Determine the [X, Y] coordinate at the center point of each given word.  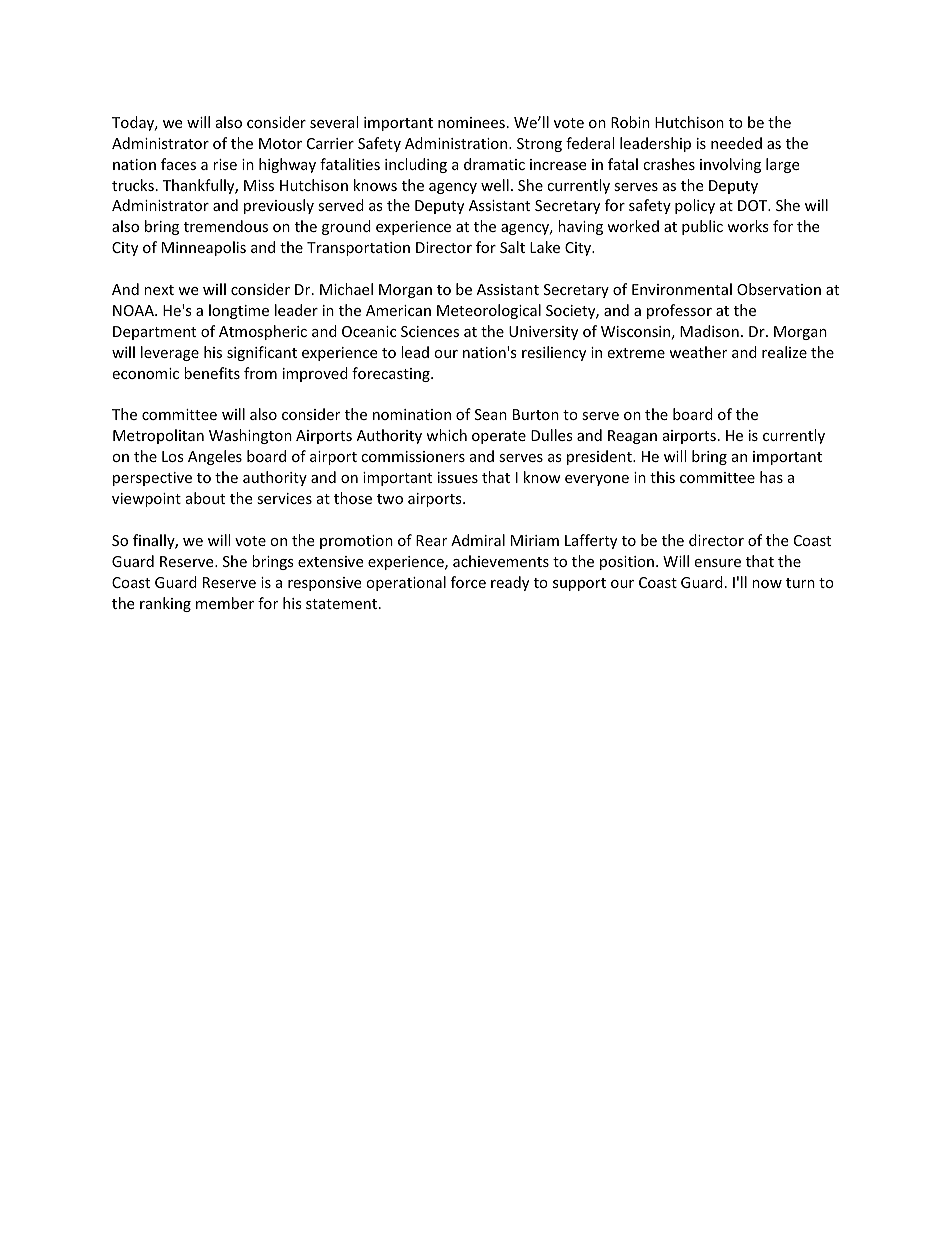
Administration [457, 143]
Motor [280, 143]
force [468, 582]
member [225, 603]
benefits [212, 373]
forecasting [392, 374]
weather [698, 352]
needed [736, 143]
